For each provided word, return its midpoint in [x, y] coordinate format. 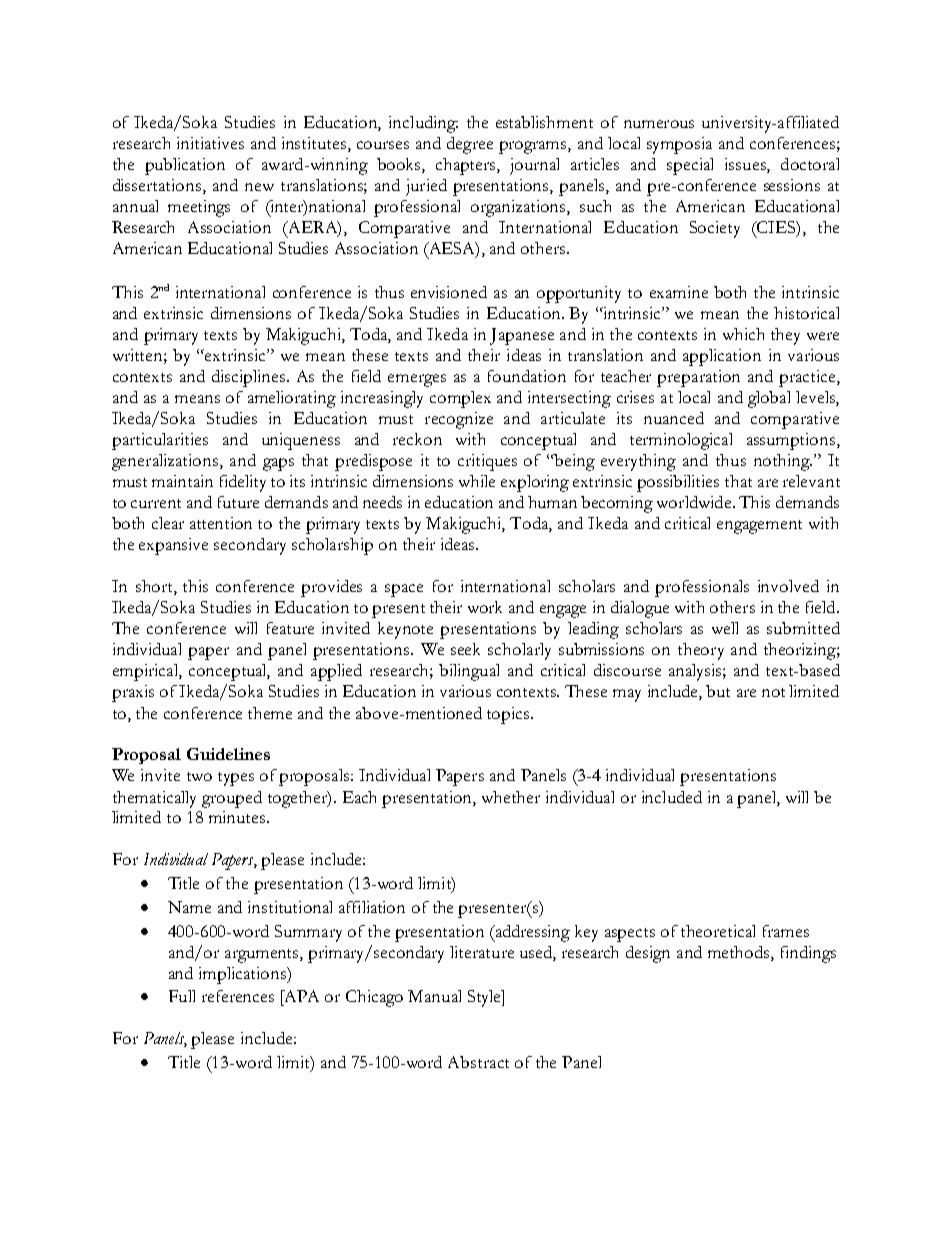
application [722, 357]
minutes [237, 817]
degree [470, 145]
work [485, 607]
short [155, 587]
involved [788, 586]
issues [746, 165]
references [238, 996]
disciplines [250, 378]
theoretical [718, 931]
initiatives [210, 143]
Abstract [478, 1062]
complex [460, 399]
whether [511, 797]
